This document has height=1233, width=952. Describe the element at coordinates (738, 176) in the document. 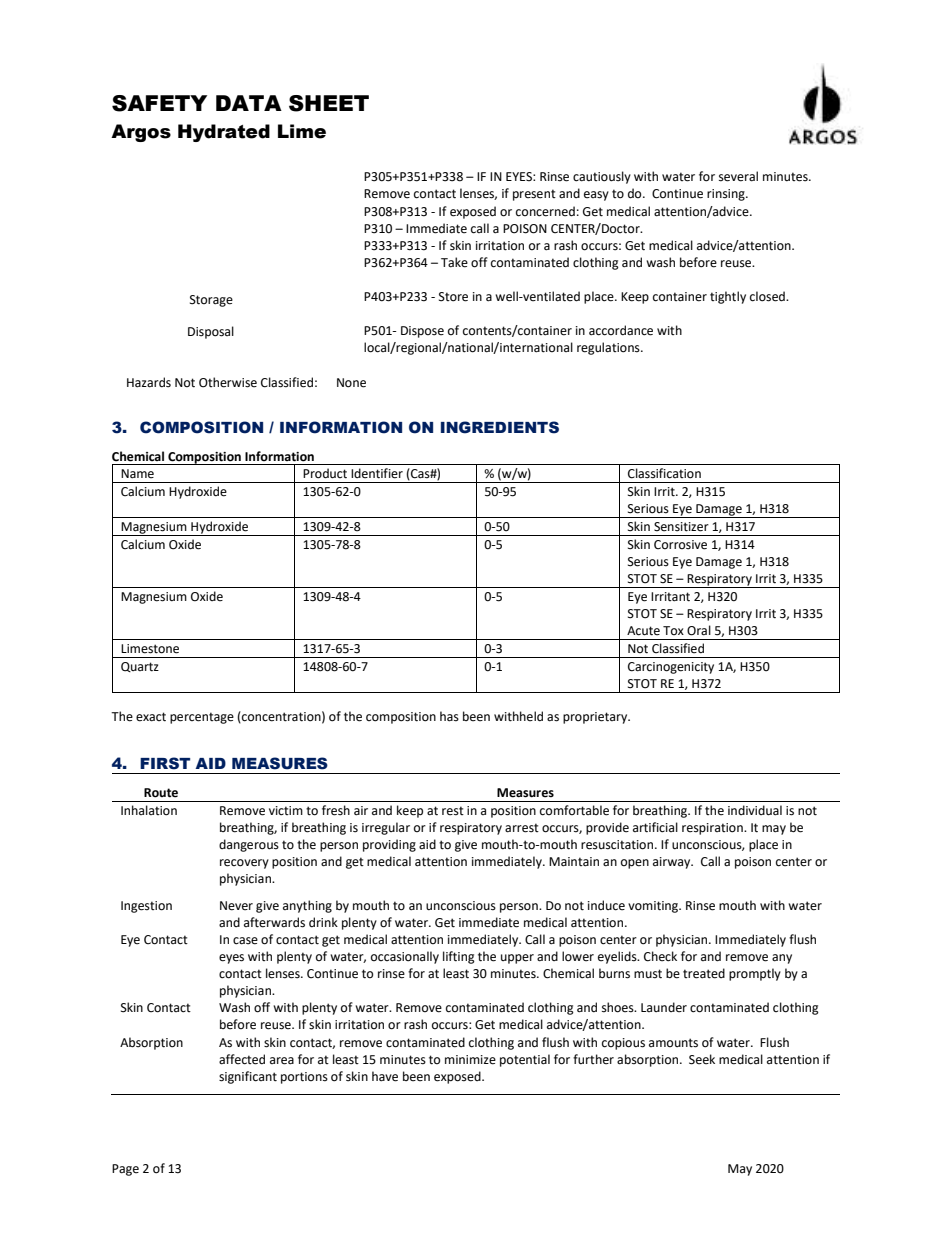

I see `several` at that location.
